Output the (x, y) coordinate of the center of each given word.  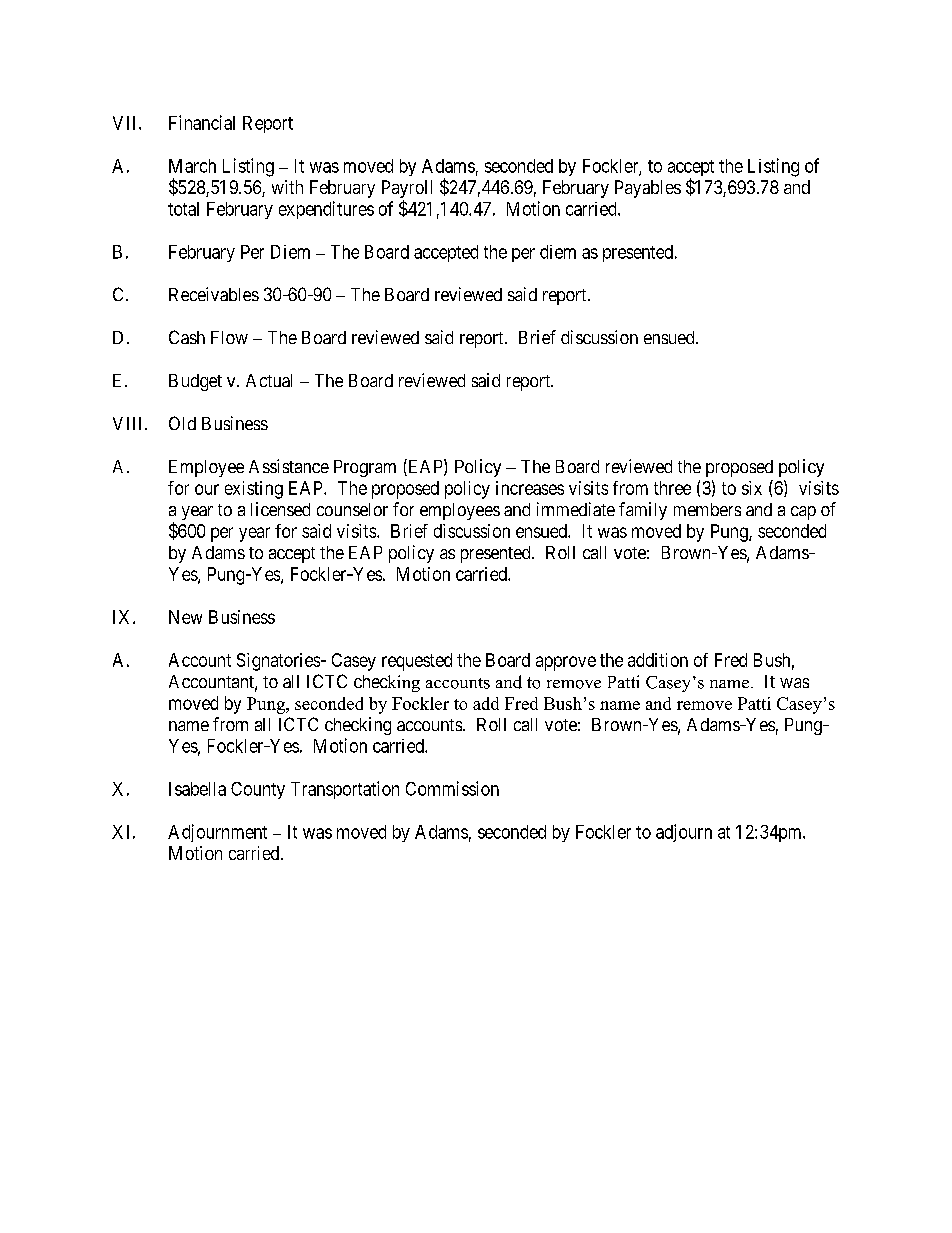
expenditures (326, 210)
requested (417, 662)
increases (530, 488)
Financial (202, 122)
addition (658, 660)
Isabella (197, 789)
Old (182, 423)
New (185, 617)
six (752, 488)
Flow (229, 337)
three (672, 488)
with (287, 187)
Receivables (214, 294)
